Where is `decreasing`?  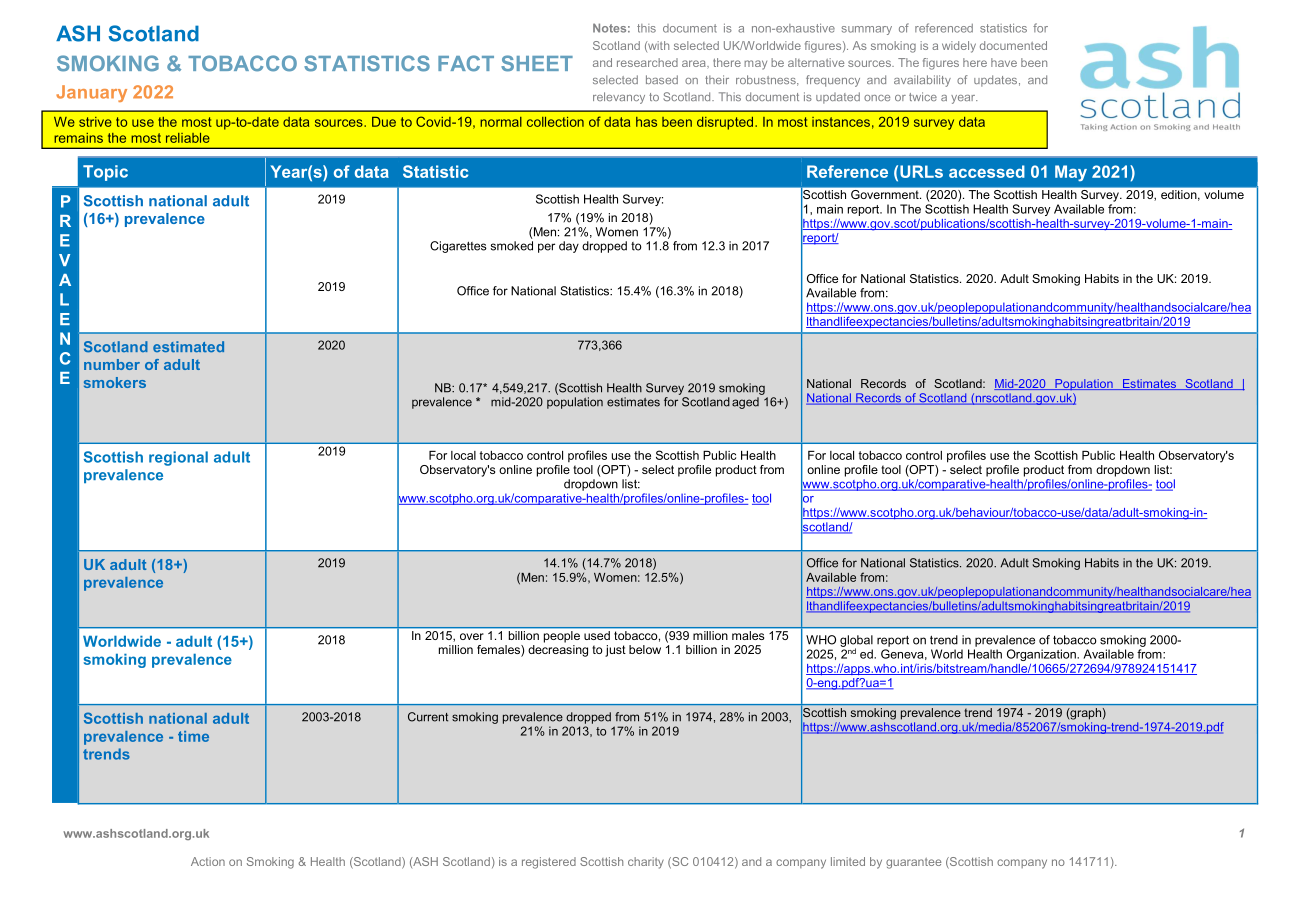
decreasing is located at coordinates (558, 651).
